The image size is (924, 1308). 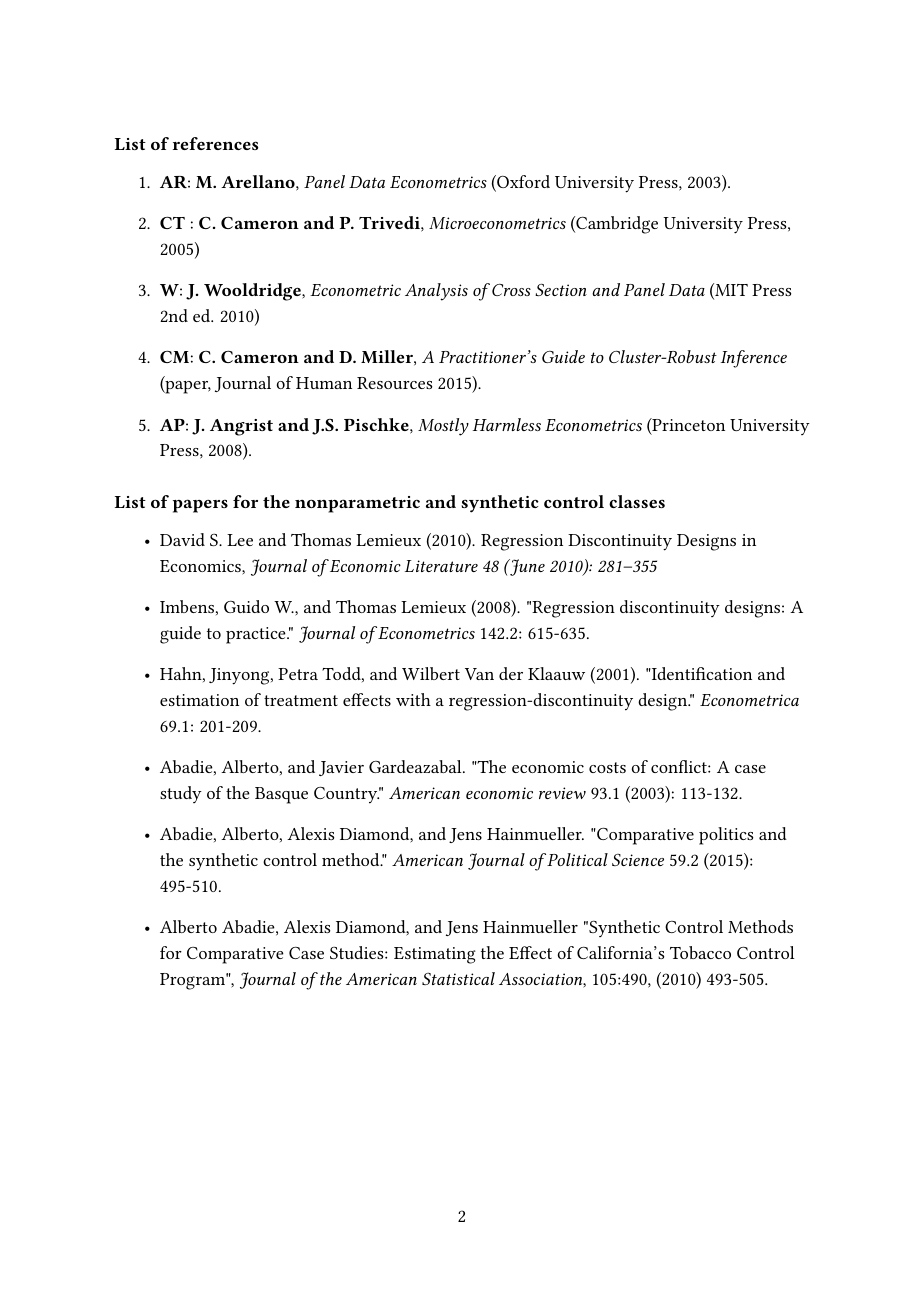 I want to click on Resources, so click(x=394, y=383).
